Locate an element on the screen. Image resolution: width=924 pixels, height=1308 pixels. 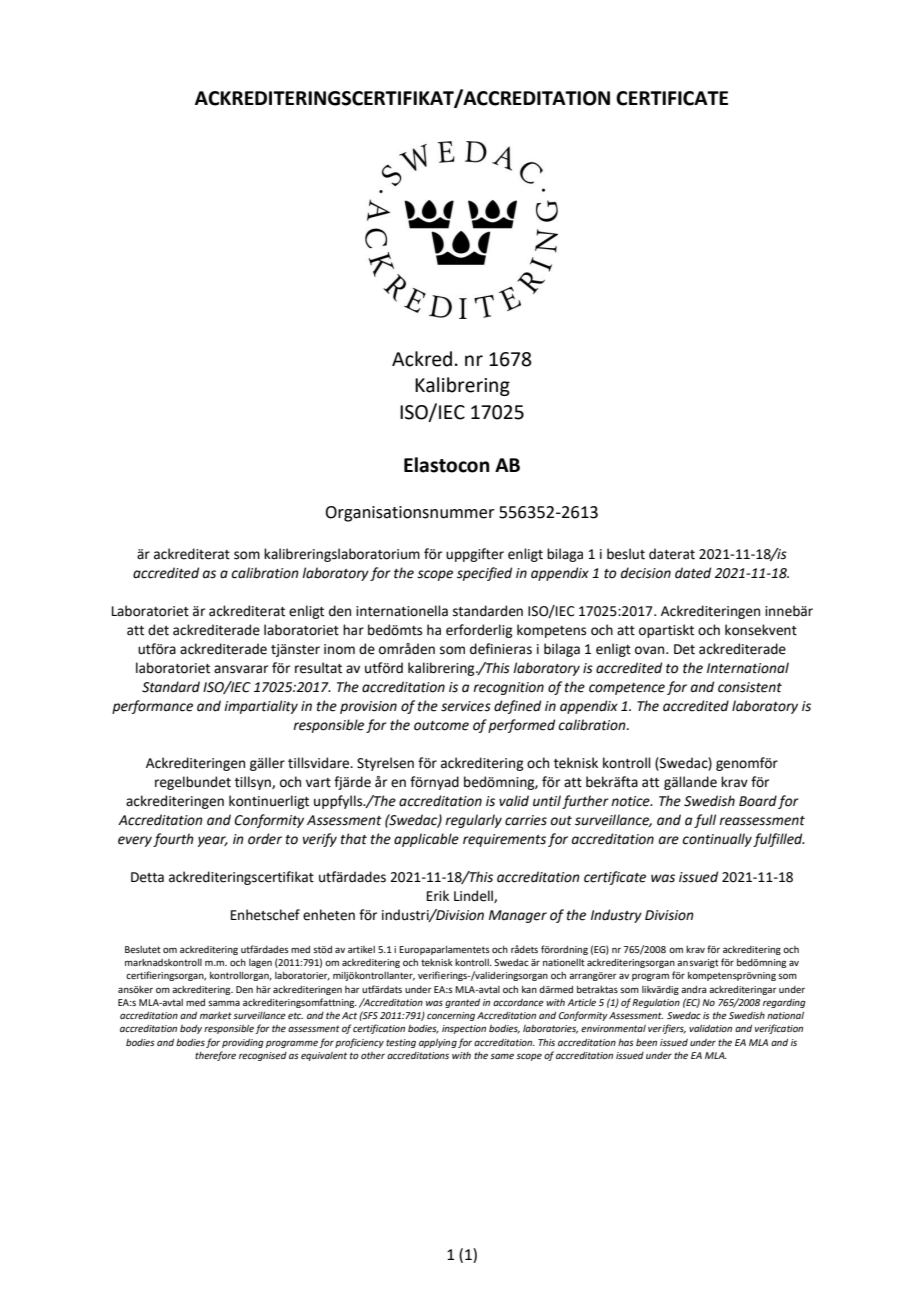
year is located at coordinates (213, 841).
